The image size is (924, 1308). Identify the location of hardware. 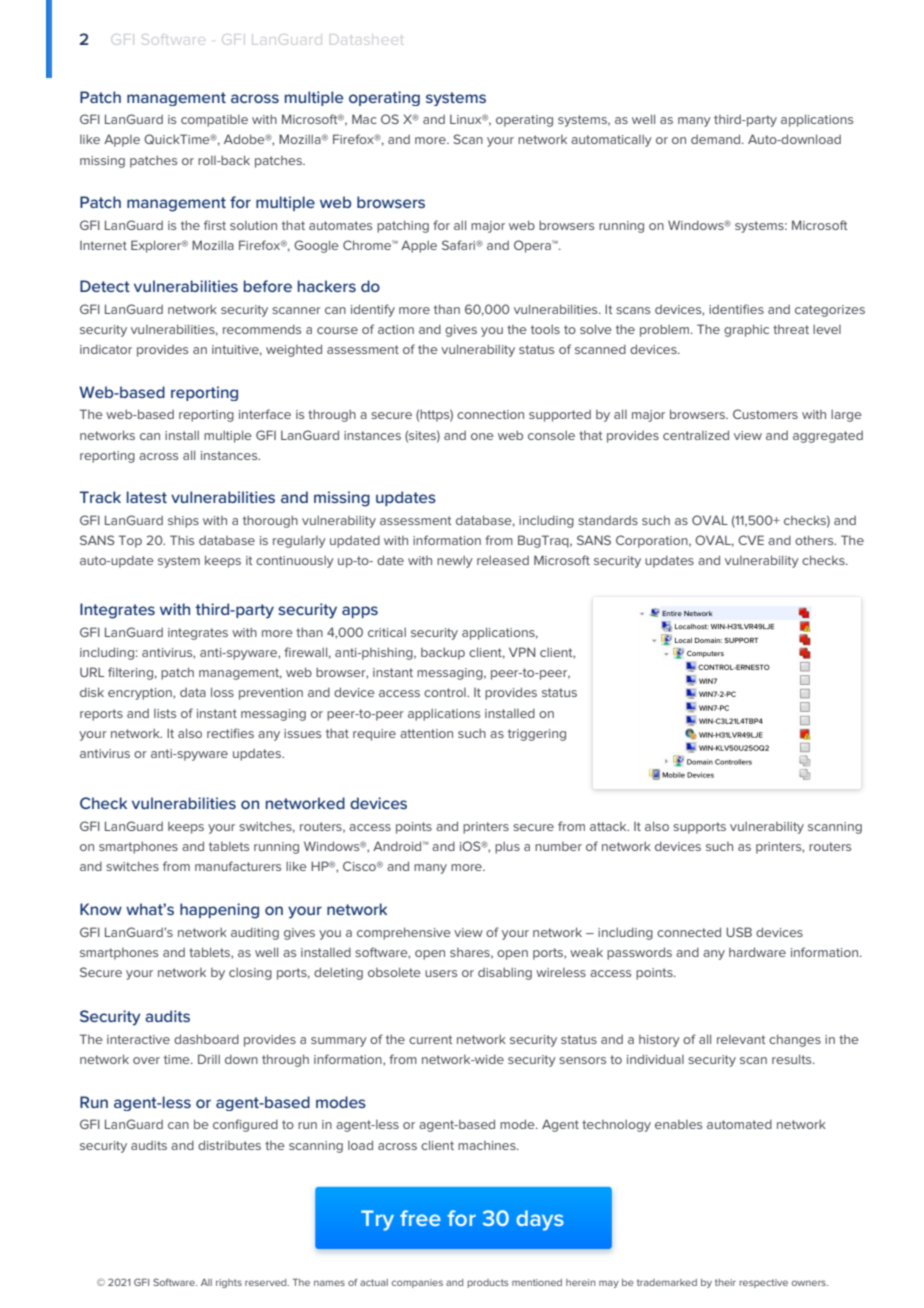
(757, 952).
